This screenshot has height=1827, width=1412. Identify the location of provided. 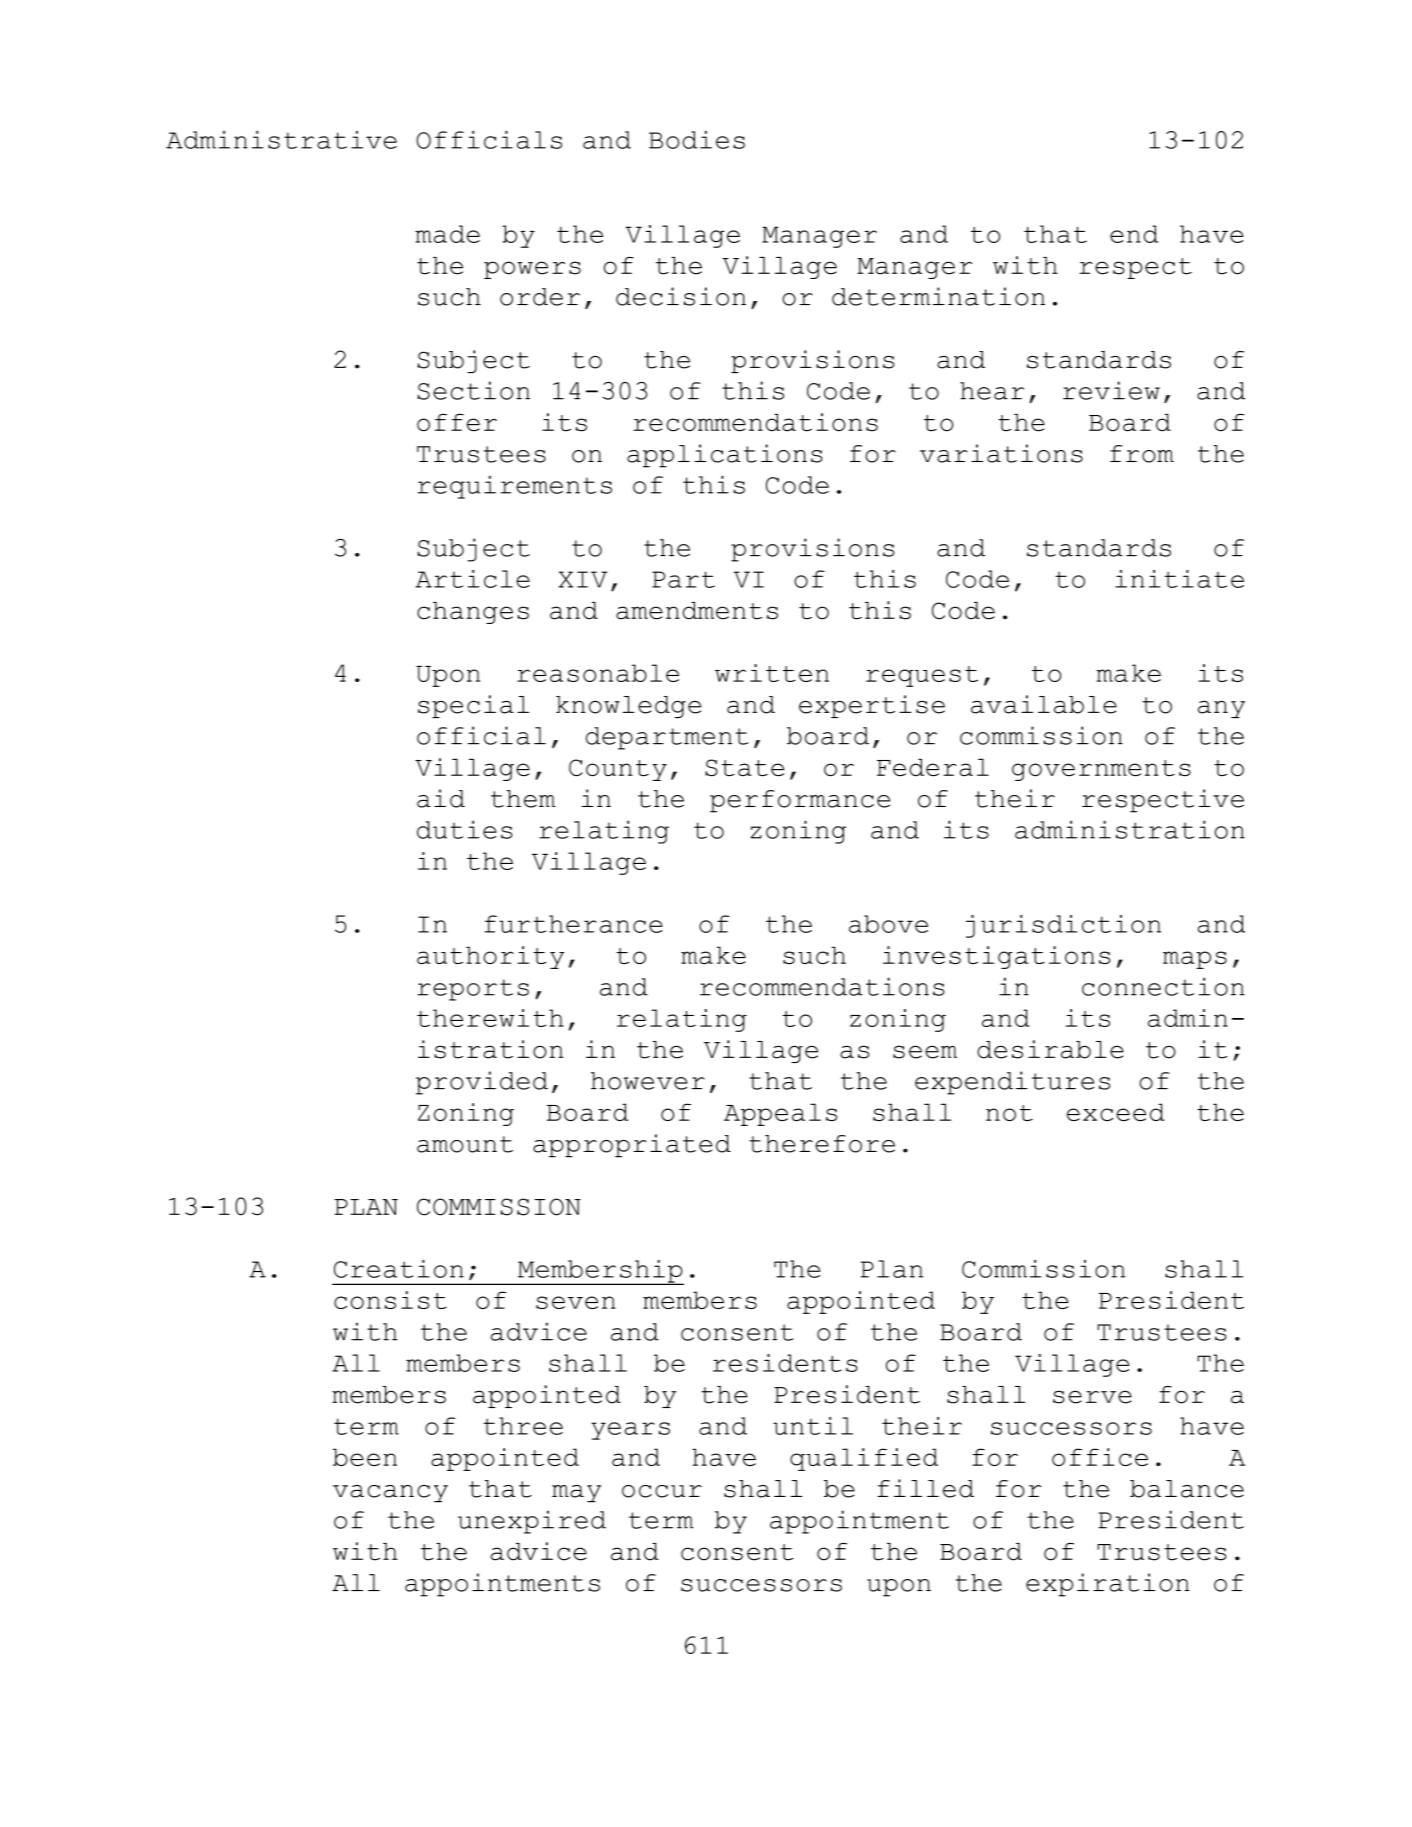
(482, 1083).
